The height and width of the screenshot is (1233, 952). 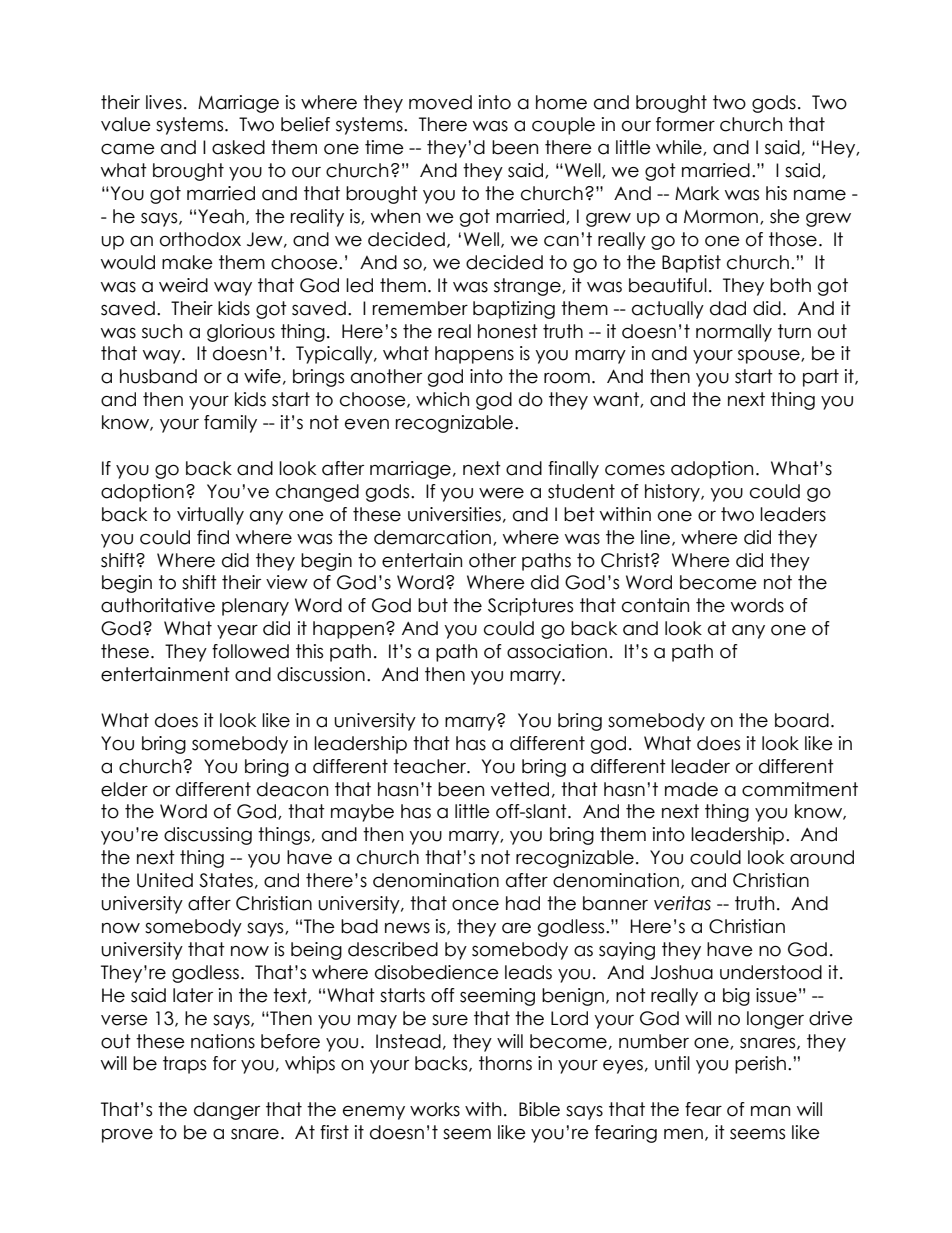 What do you see at coordinates (227, 1111) in the screenshot?
I see `danger` at bounding box center [227, 1111].
